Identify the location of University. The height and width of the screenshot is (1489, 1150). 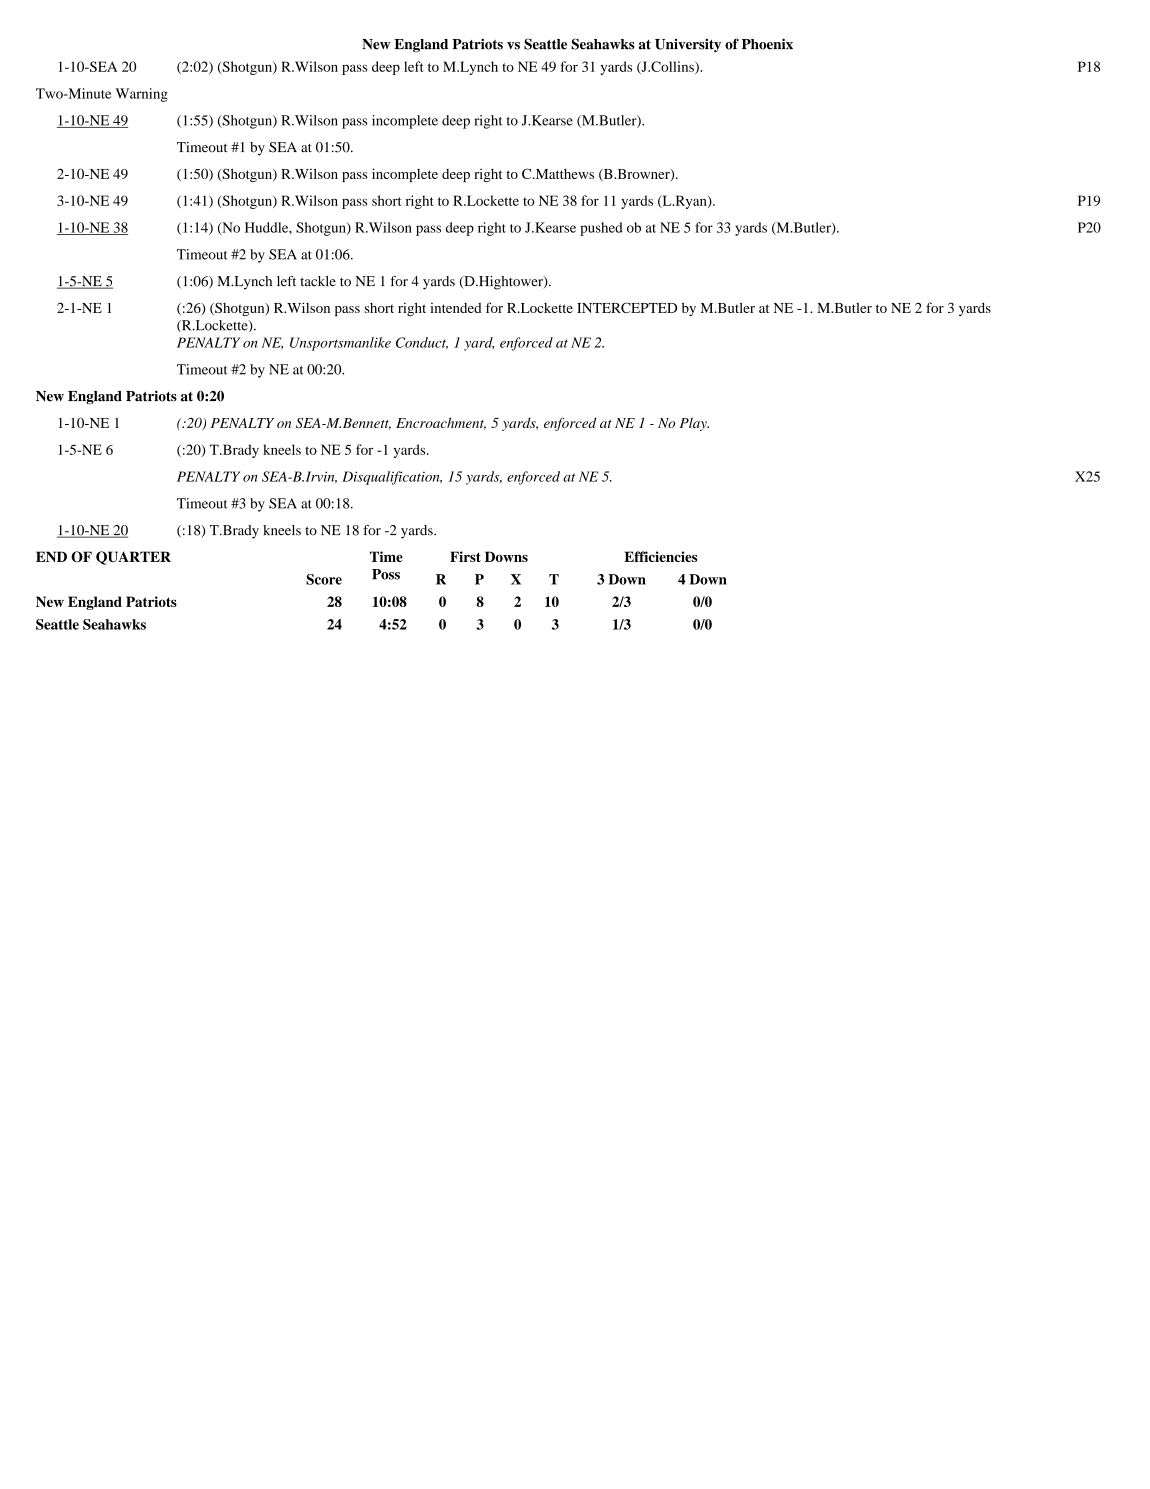
(688, 45).
